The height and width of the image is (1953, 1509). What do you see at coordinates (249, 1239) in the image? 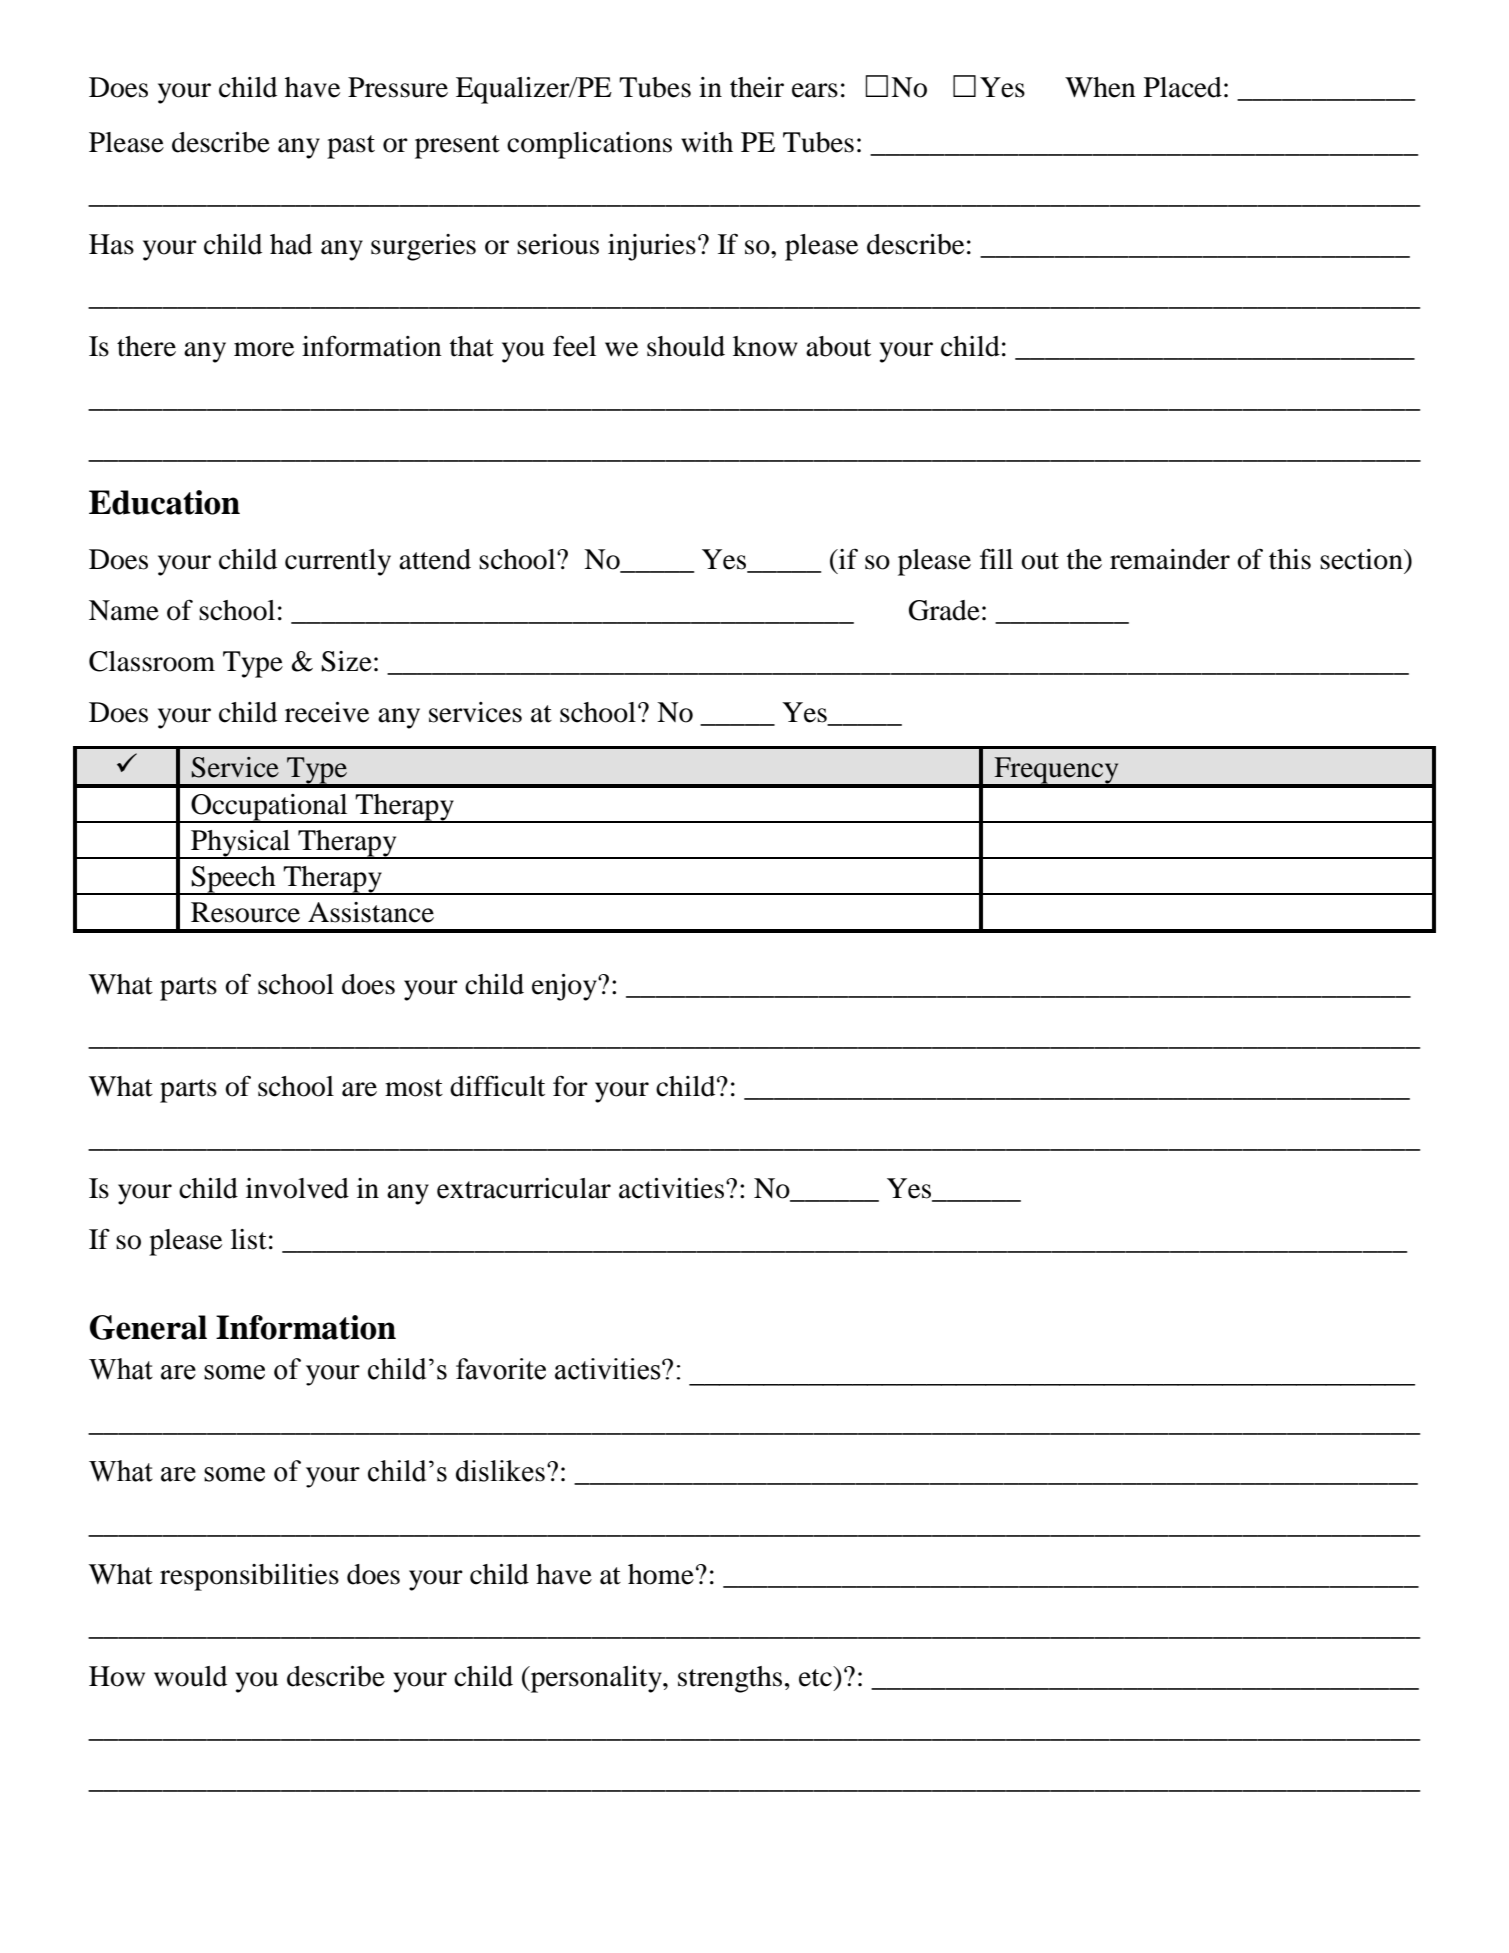
I see `list` at bounding box center [249, 1239].
